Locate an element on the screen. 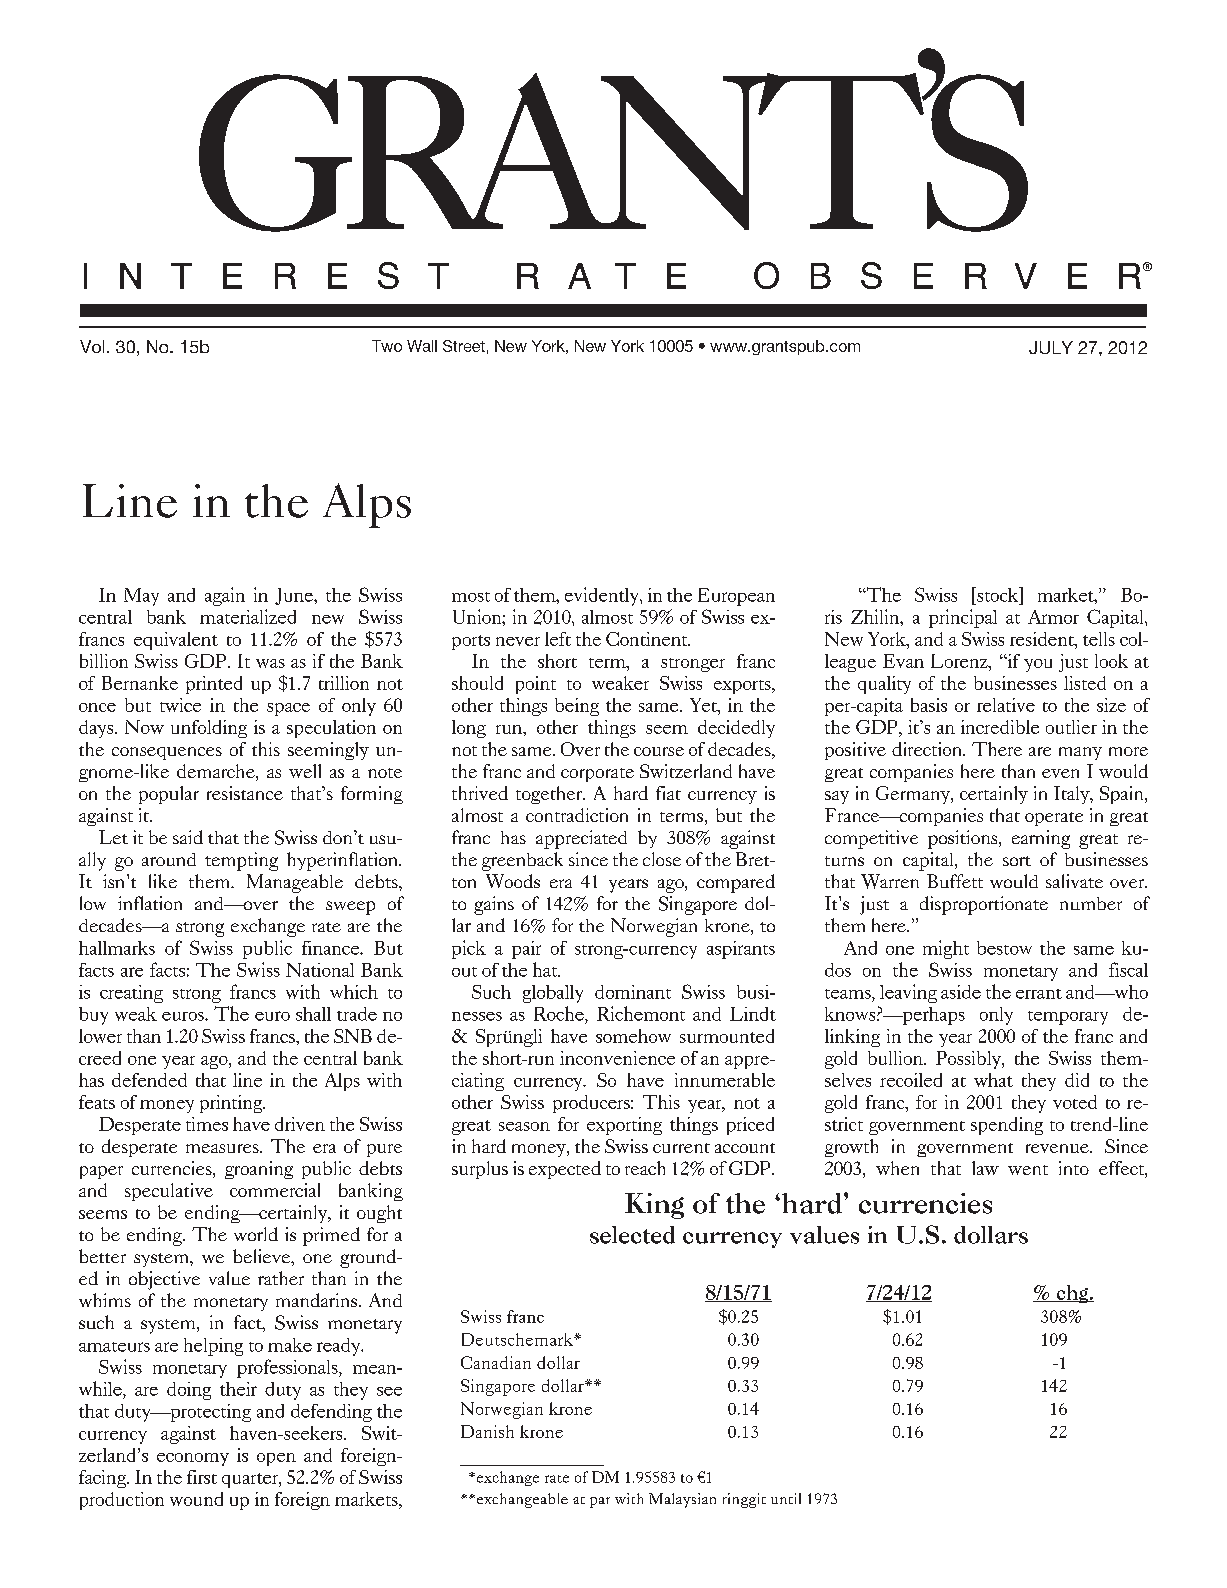  what is located at coordinates (993, 1080).
